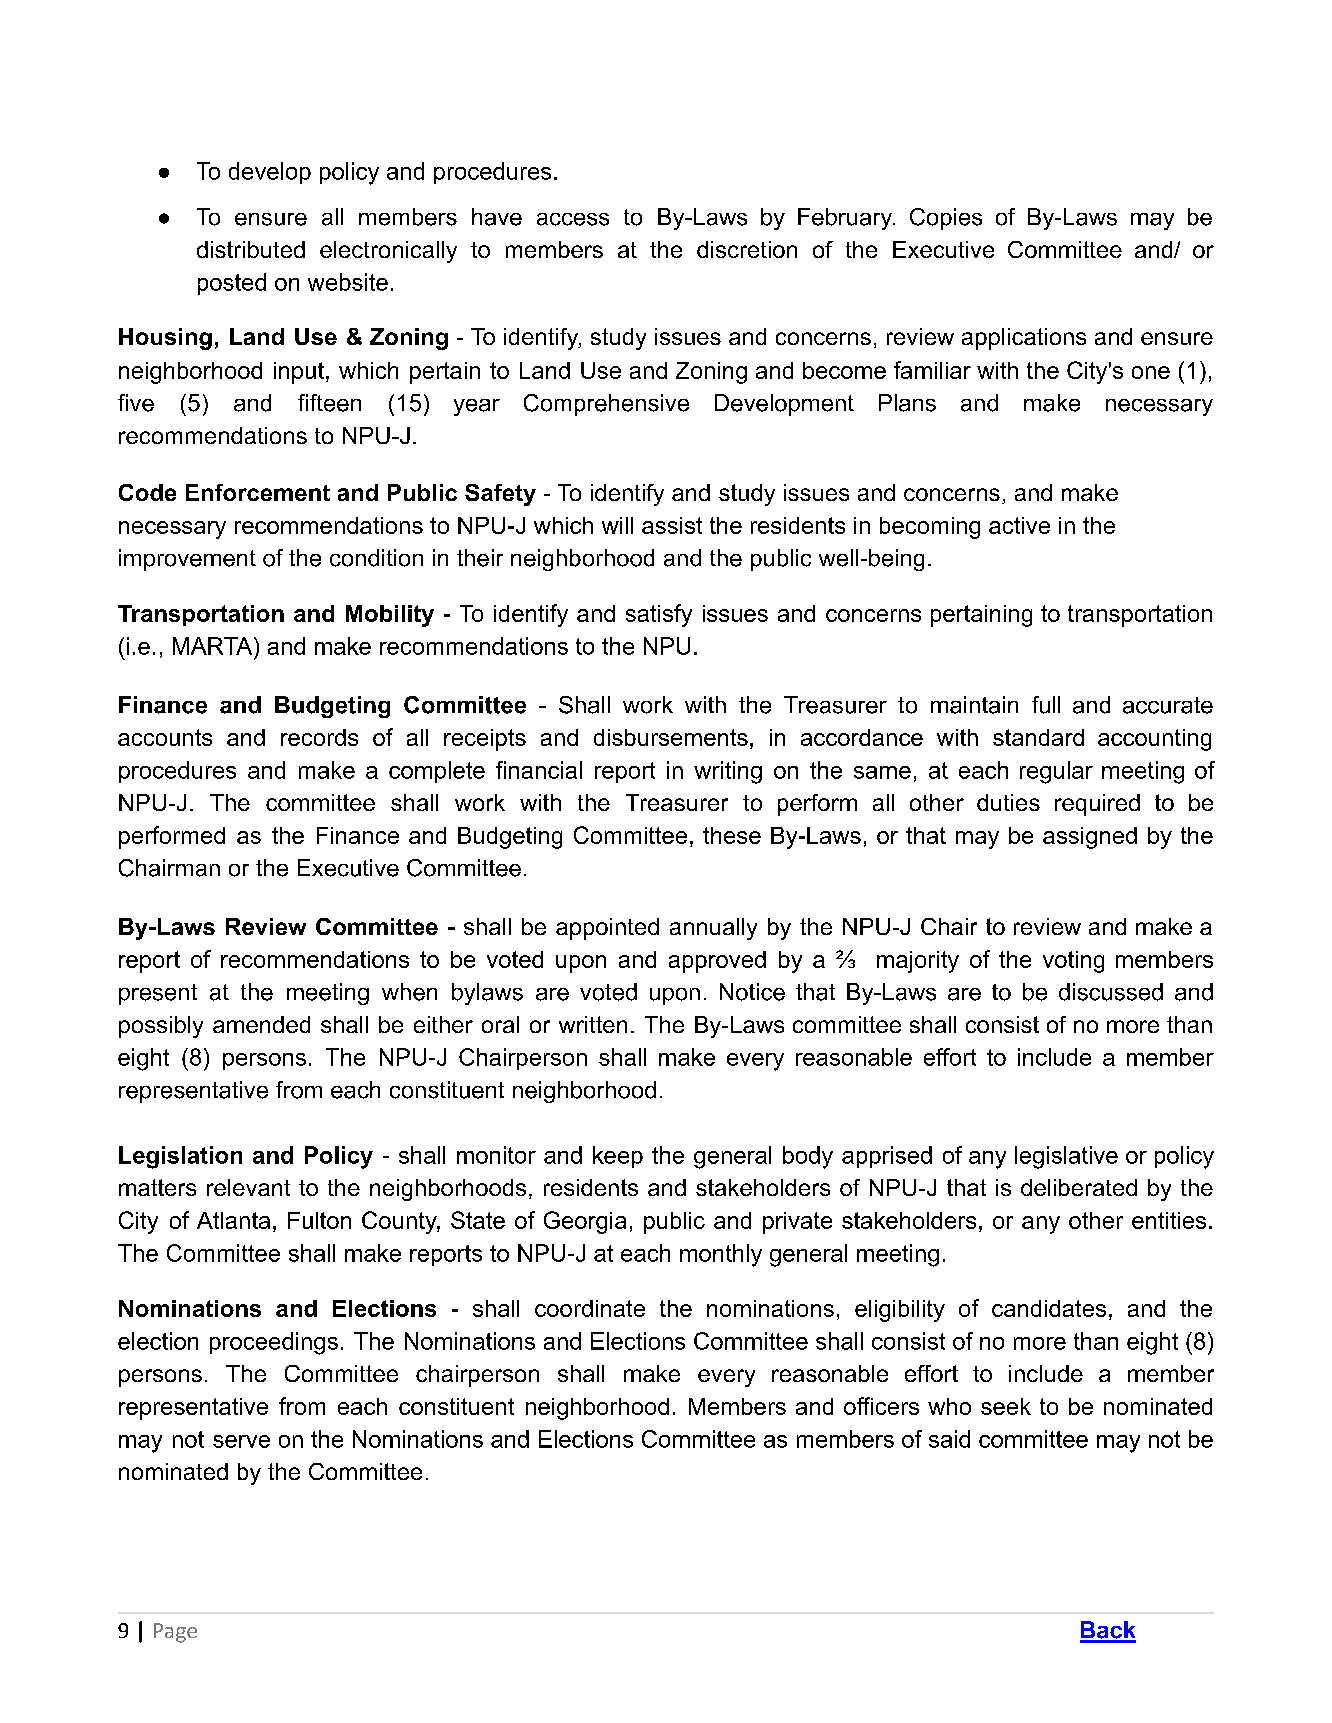 This image has height=1723, width=1332. What do you see at coordinates (881, 1406) in the image?
I see `officers` at bounding box center [881, 1406].
